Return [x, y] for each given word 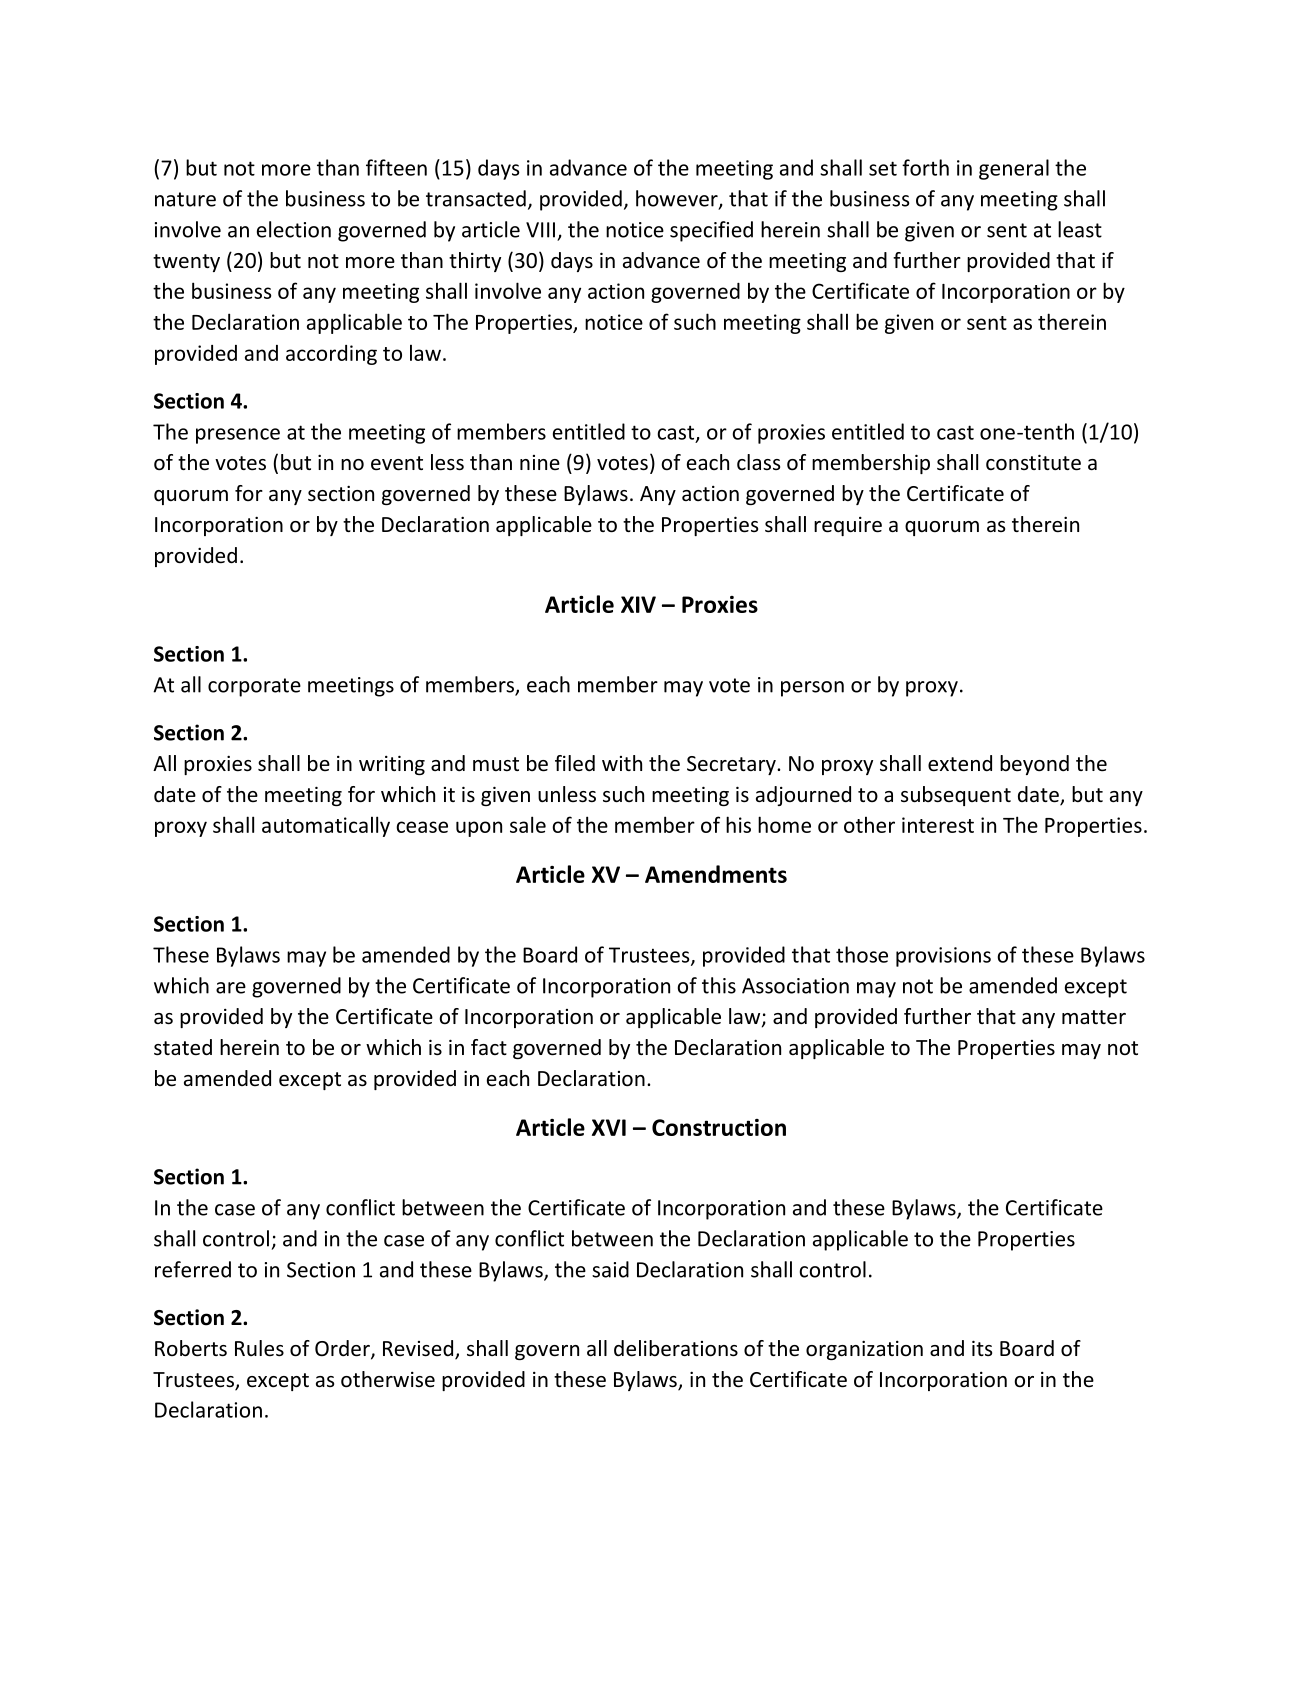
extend [960, 763]
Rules [259, 1348]
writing [392, 765]
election [294, 229]
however [678, 199]
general [1014, 169]
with [622, 763]
